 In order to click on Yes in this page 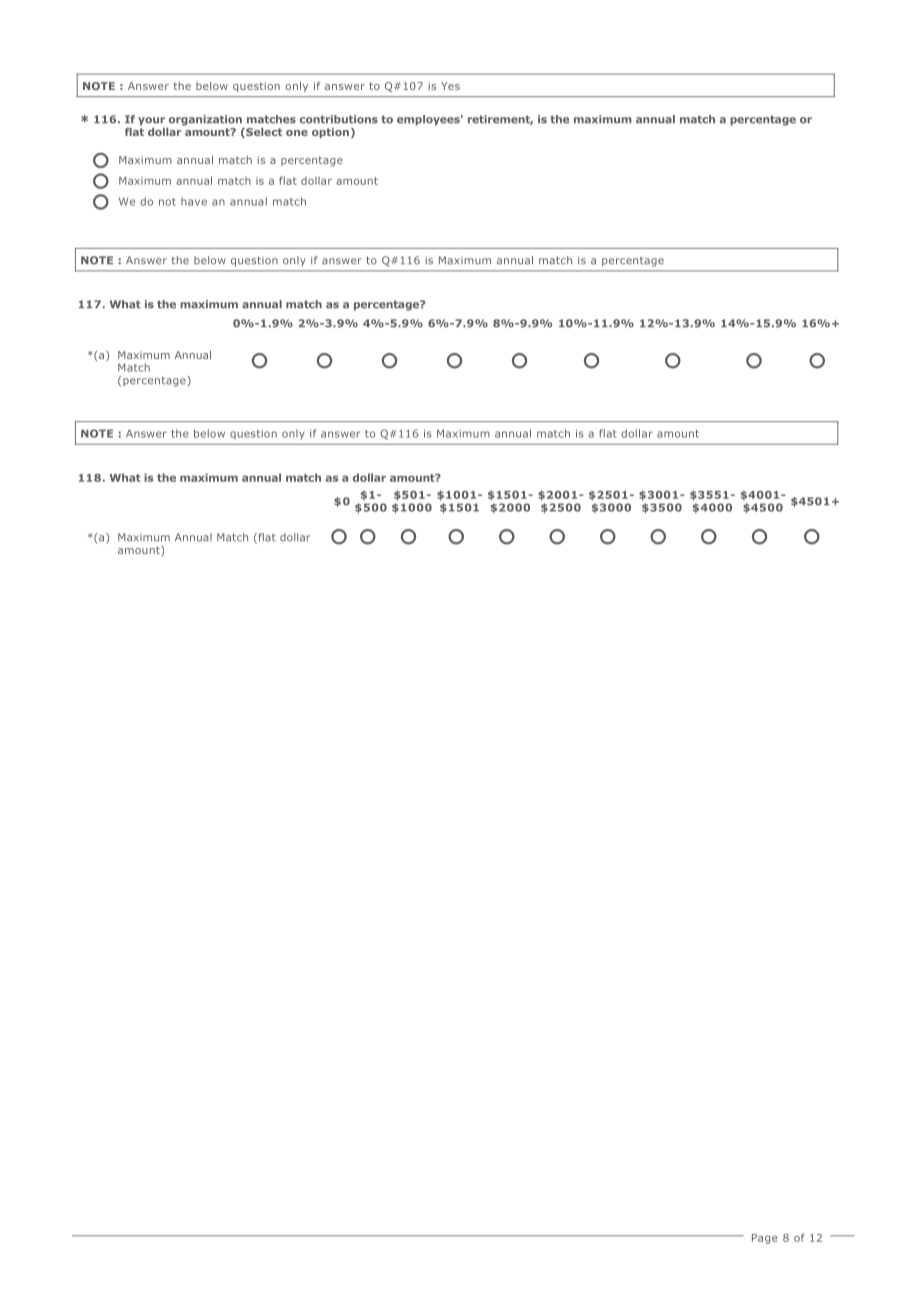, I will do `click(450, 86)`.
